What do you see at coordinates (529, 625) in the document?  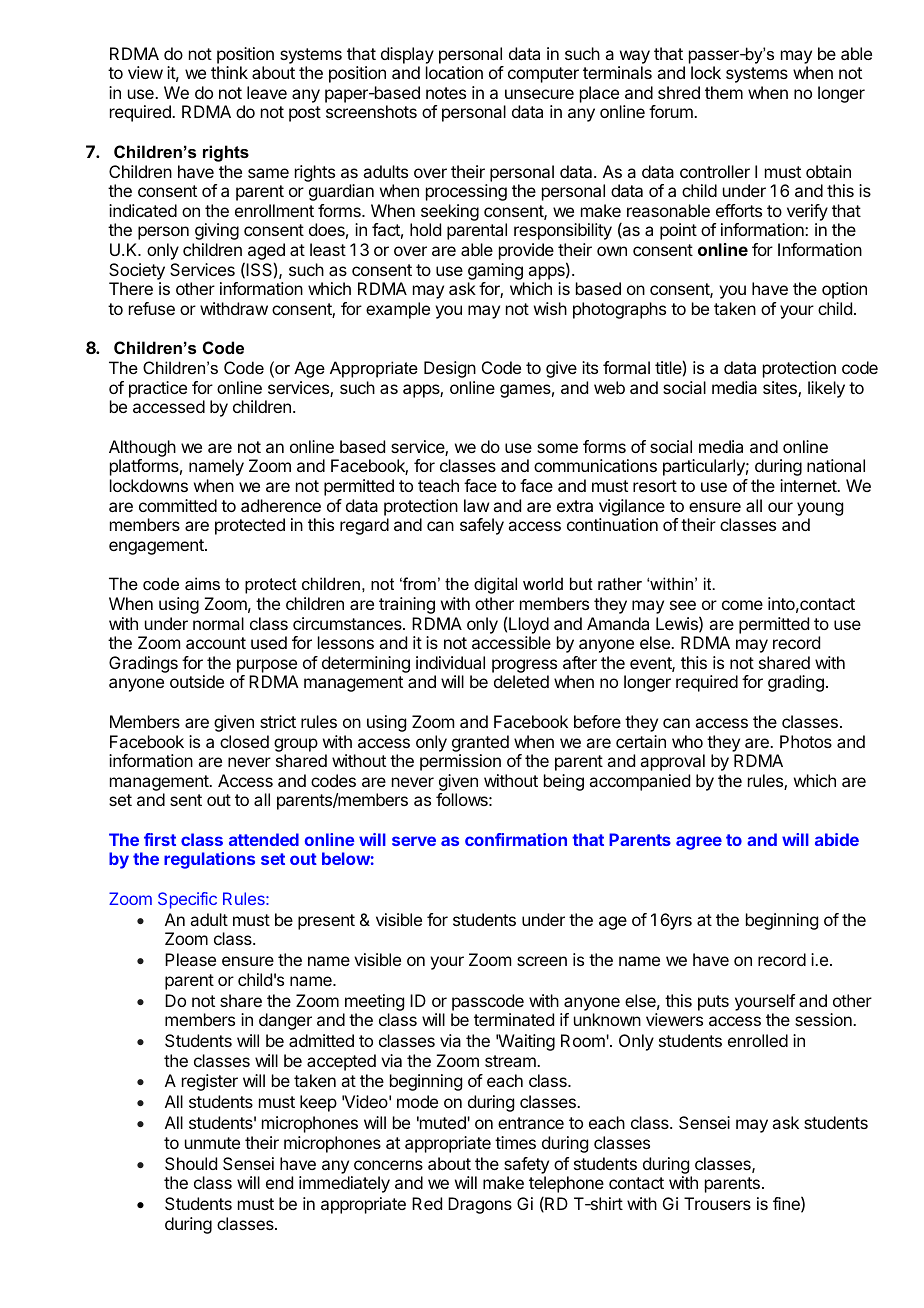 I see `Lloyd` at bounding box center [529, 625].
